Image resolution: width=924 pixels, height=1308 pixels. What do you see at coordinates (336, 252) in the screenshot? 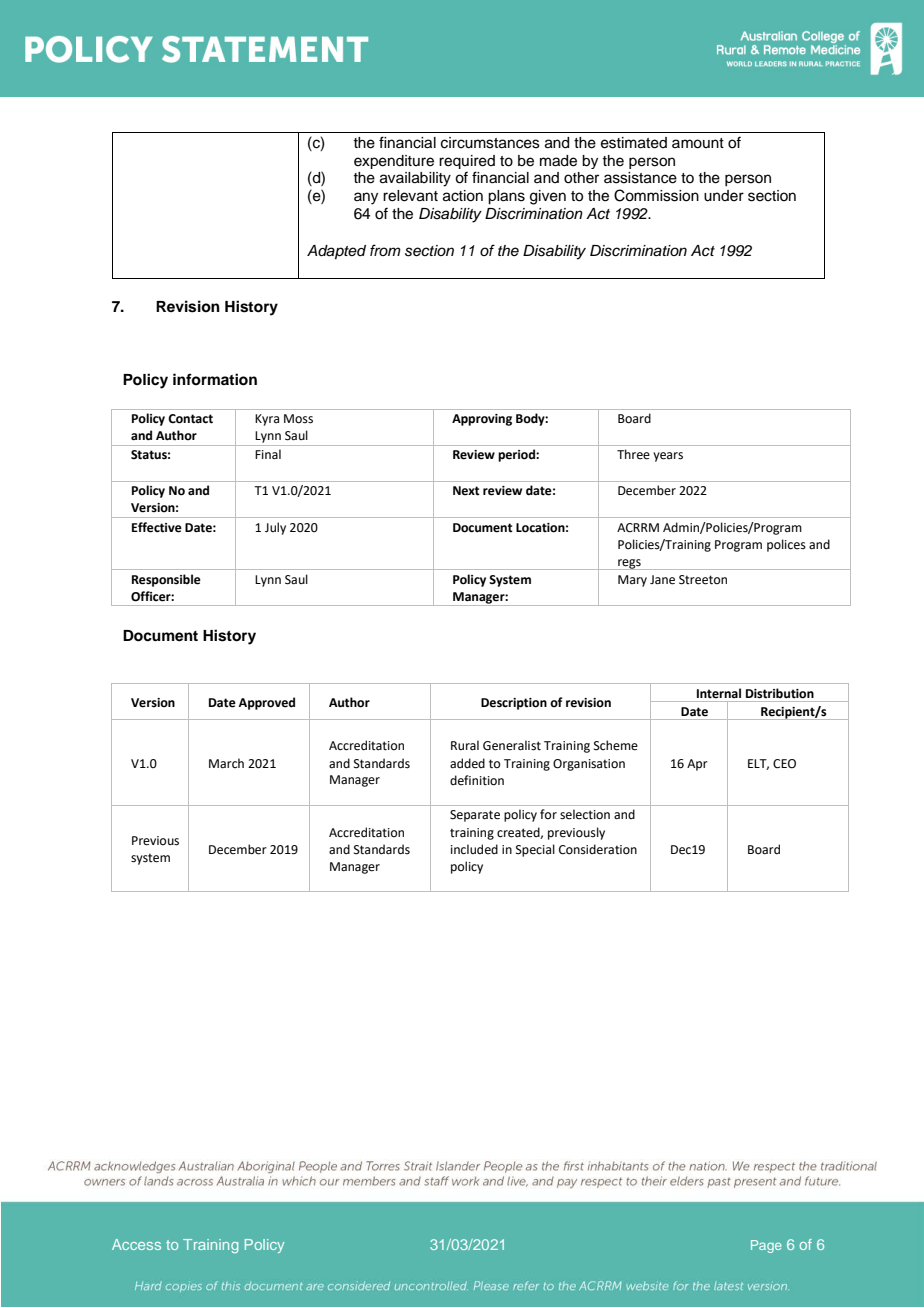
I see `Adapted` at bounding box center [336, 252].
